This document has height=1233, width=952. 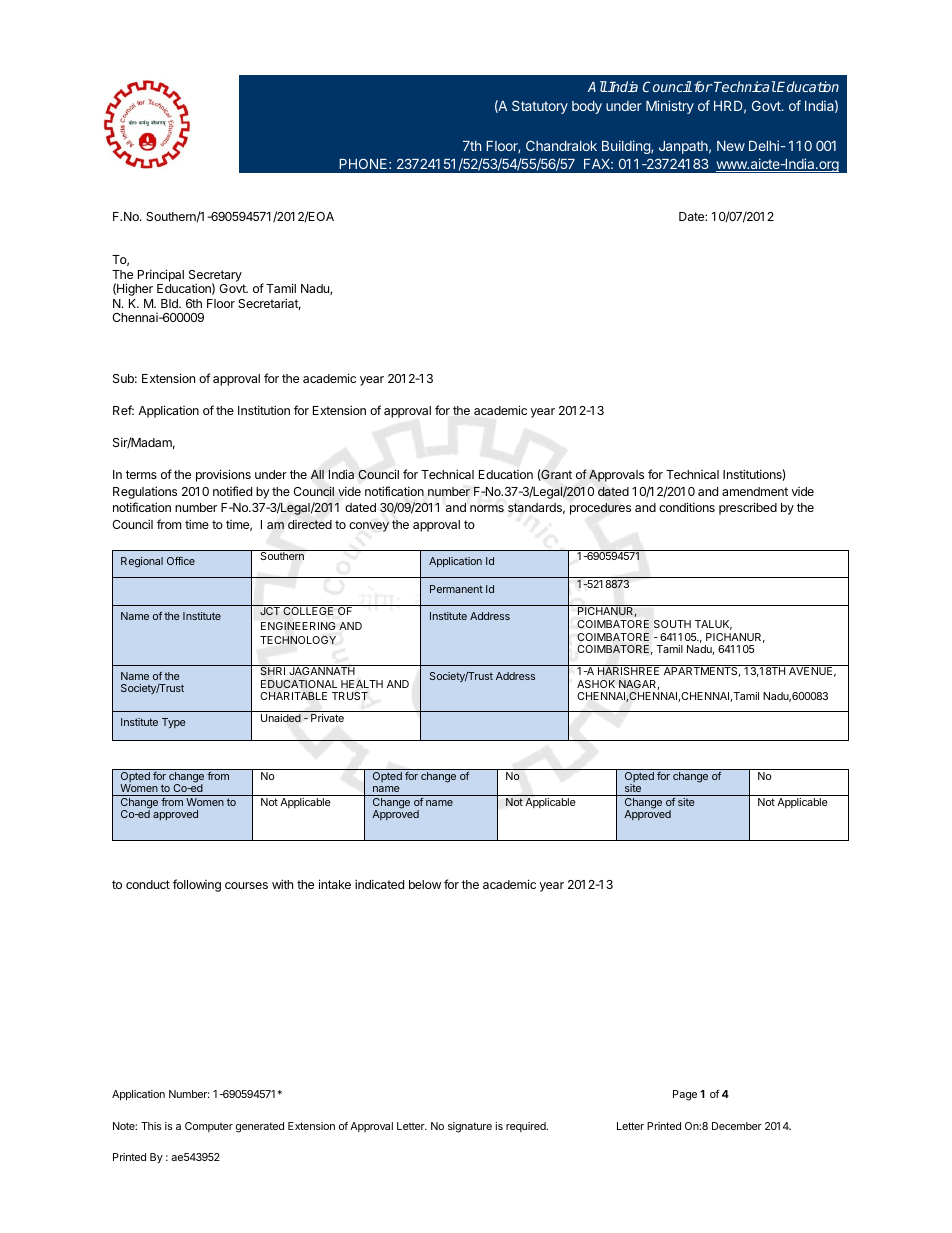 I want to click on Computer, so click(x=209, y=1127).
